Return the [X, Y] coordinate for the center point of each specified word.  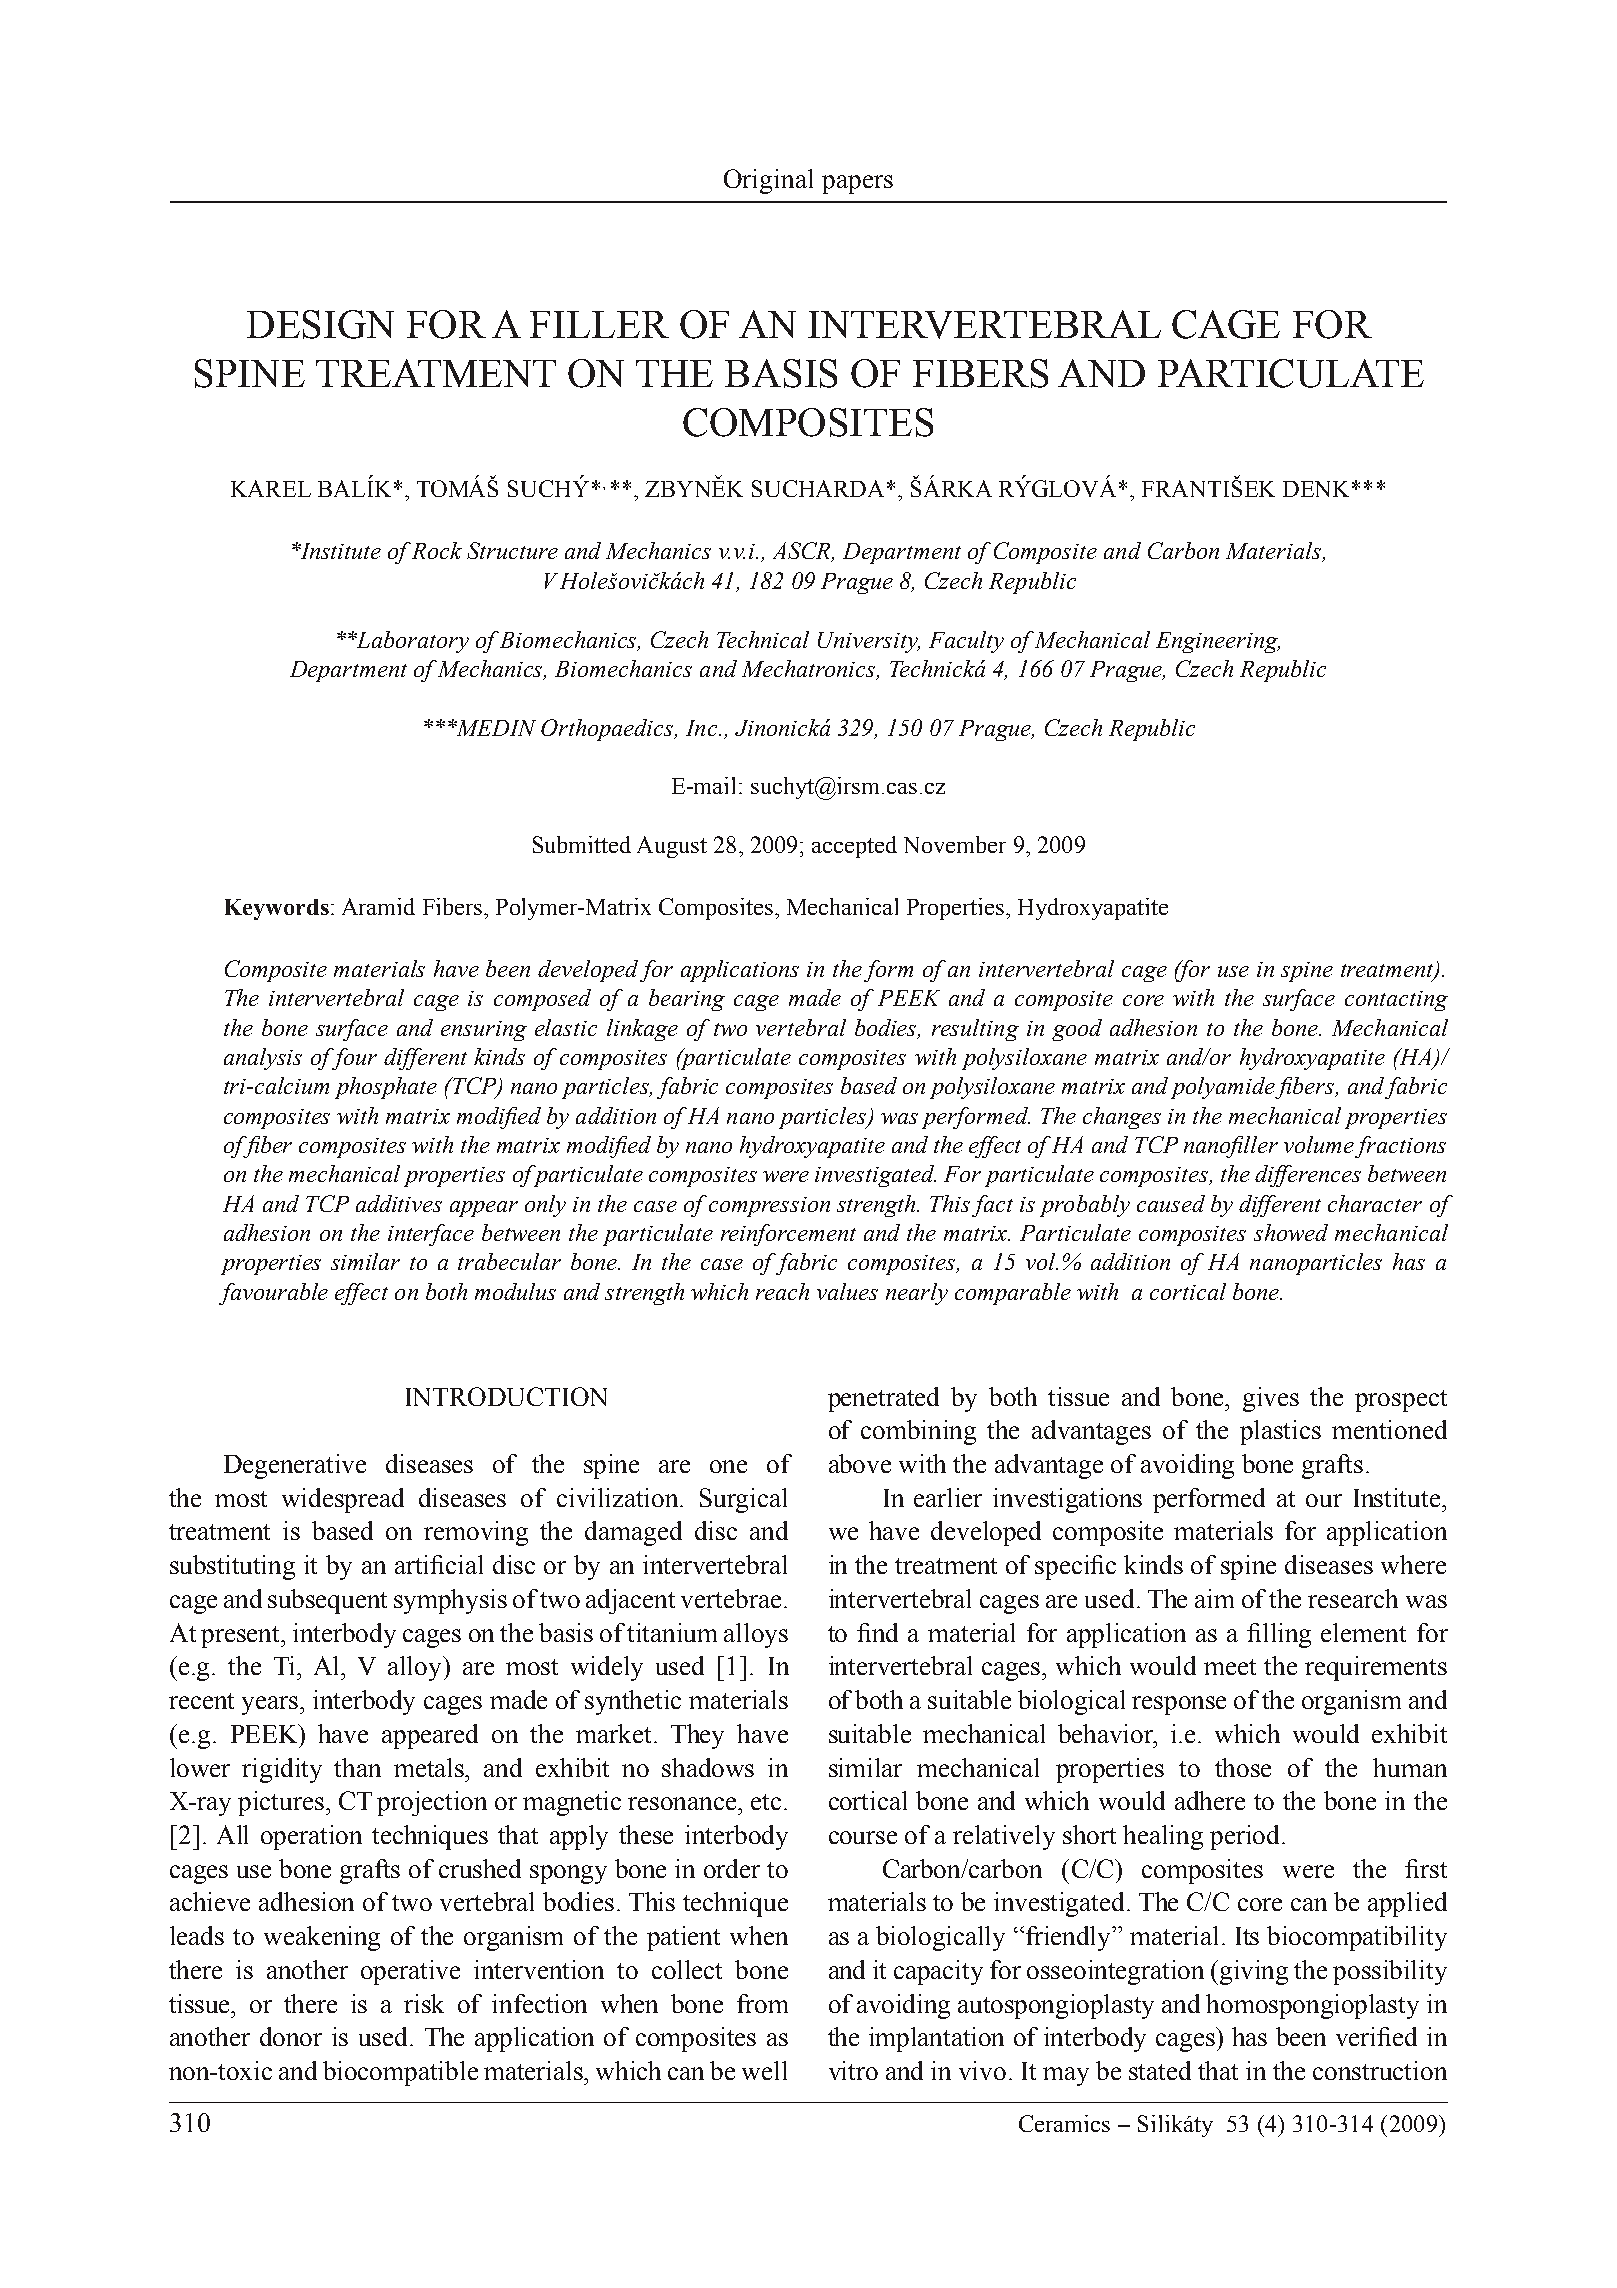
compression [769, 1207]
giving [1254, 1972]
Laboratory [412, 642]
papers [857, 184]
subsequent [327, 1601]
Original [768, 181]
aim [1214, 1598]
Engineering [1218, 642]
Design [320, 324]
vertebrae [731, 1598]
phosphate [386, 1088]
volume [1319, 1144]
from [762, 2003]
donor [291, 2036]
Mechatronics [810, 670]
